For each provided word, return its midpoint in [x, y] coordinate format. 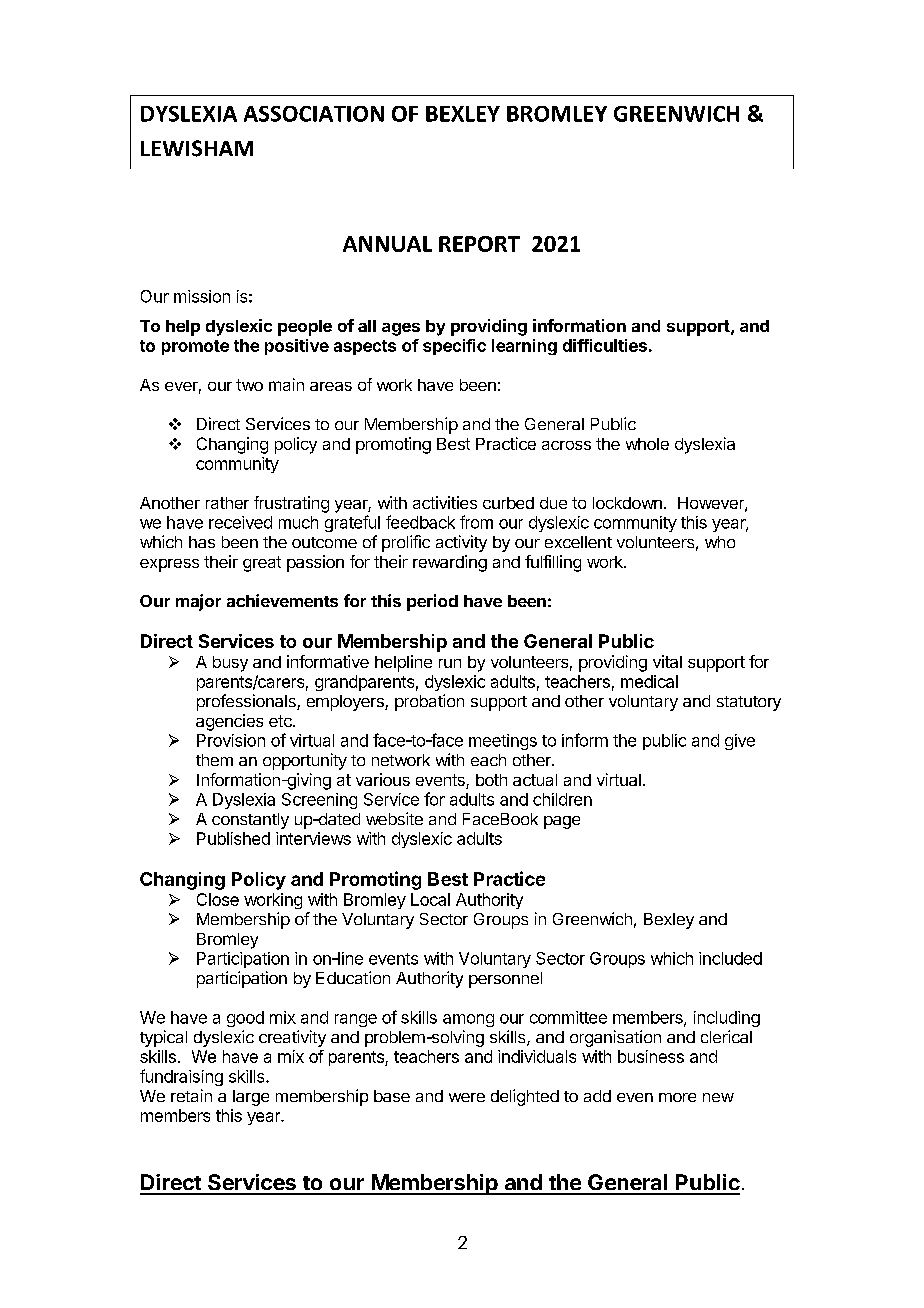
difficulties [605, 345]
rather [227, 503]
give [740, 742]
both [491, 780]
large [251, 1098]
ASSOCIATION [314, 114]
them [214, 760]
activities [445, 502]
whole [647, 444]
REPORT [479, 244]
